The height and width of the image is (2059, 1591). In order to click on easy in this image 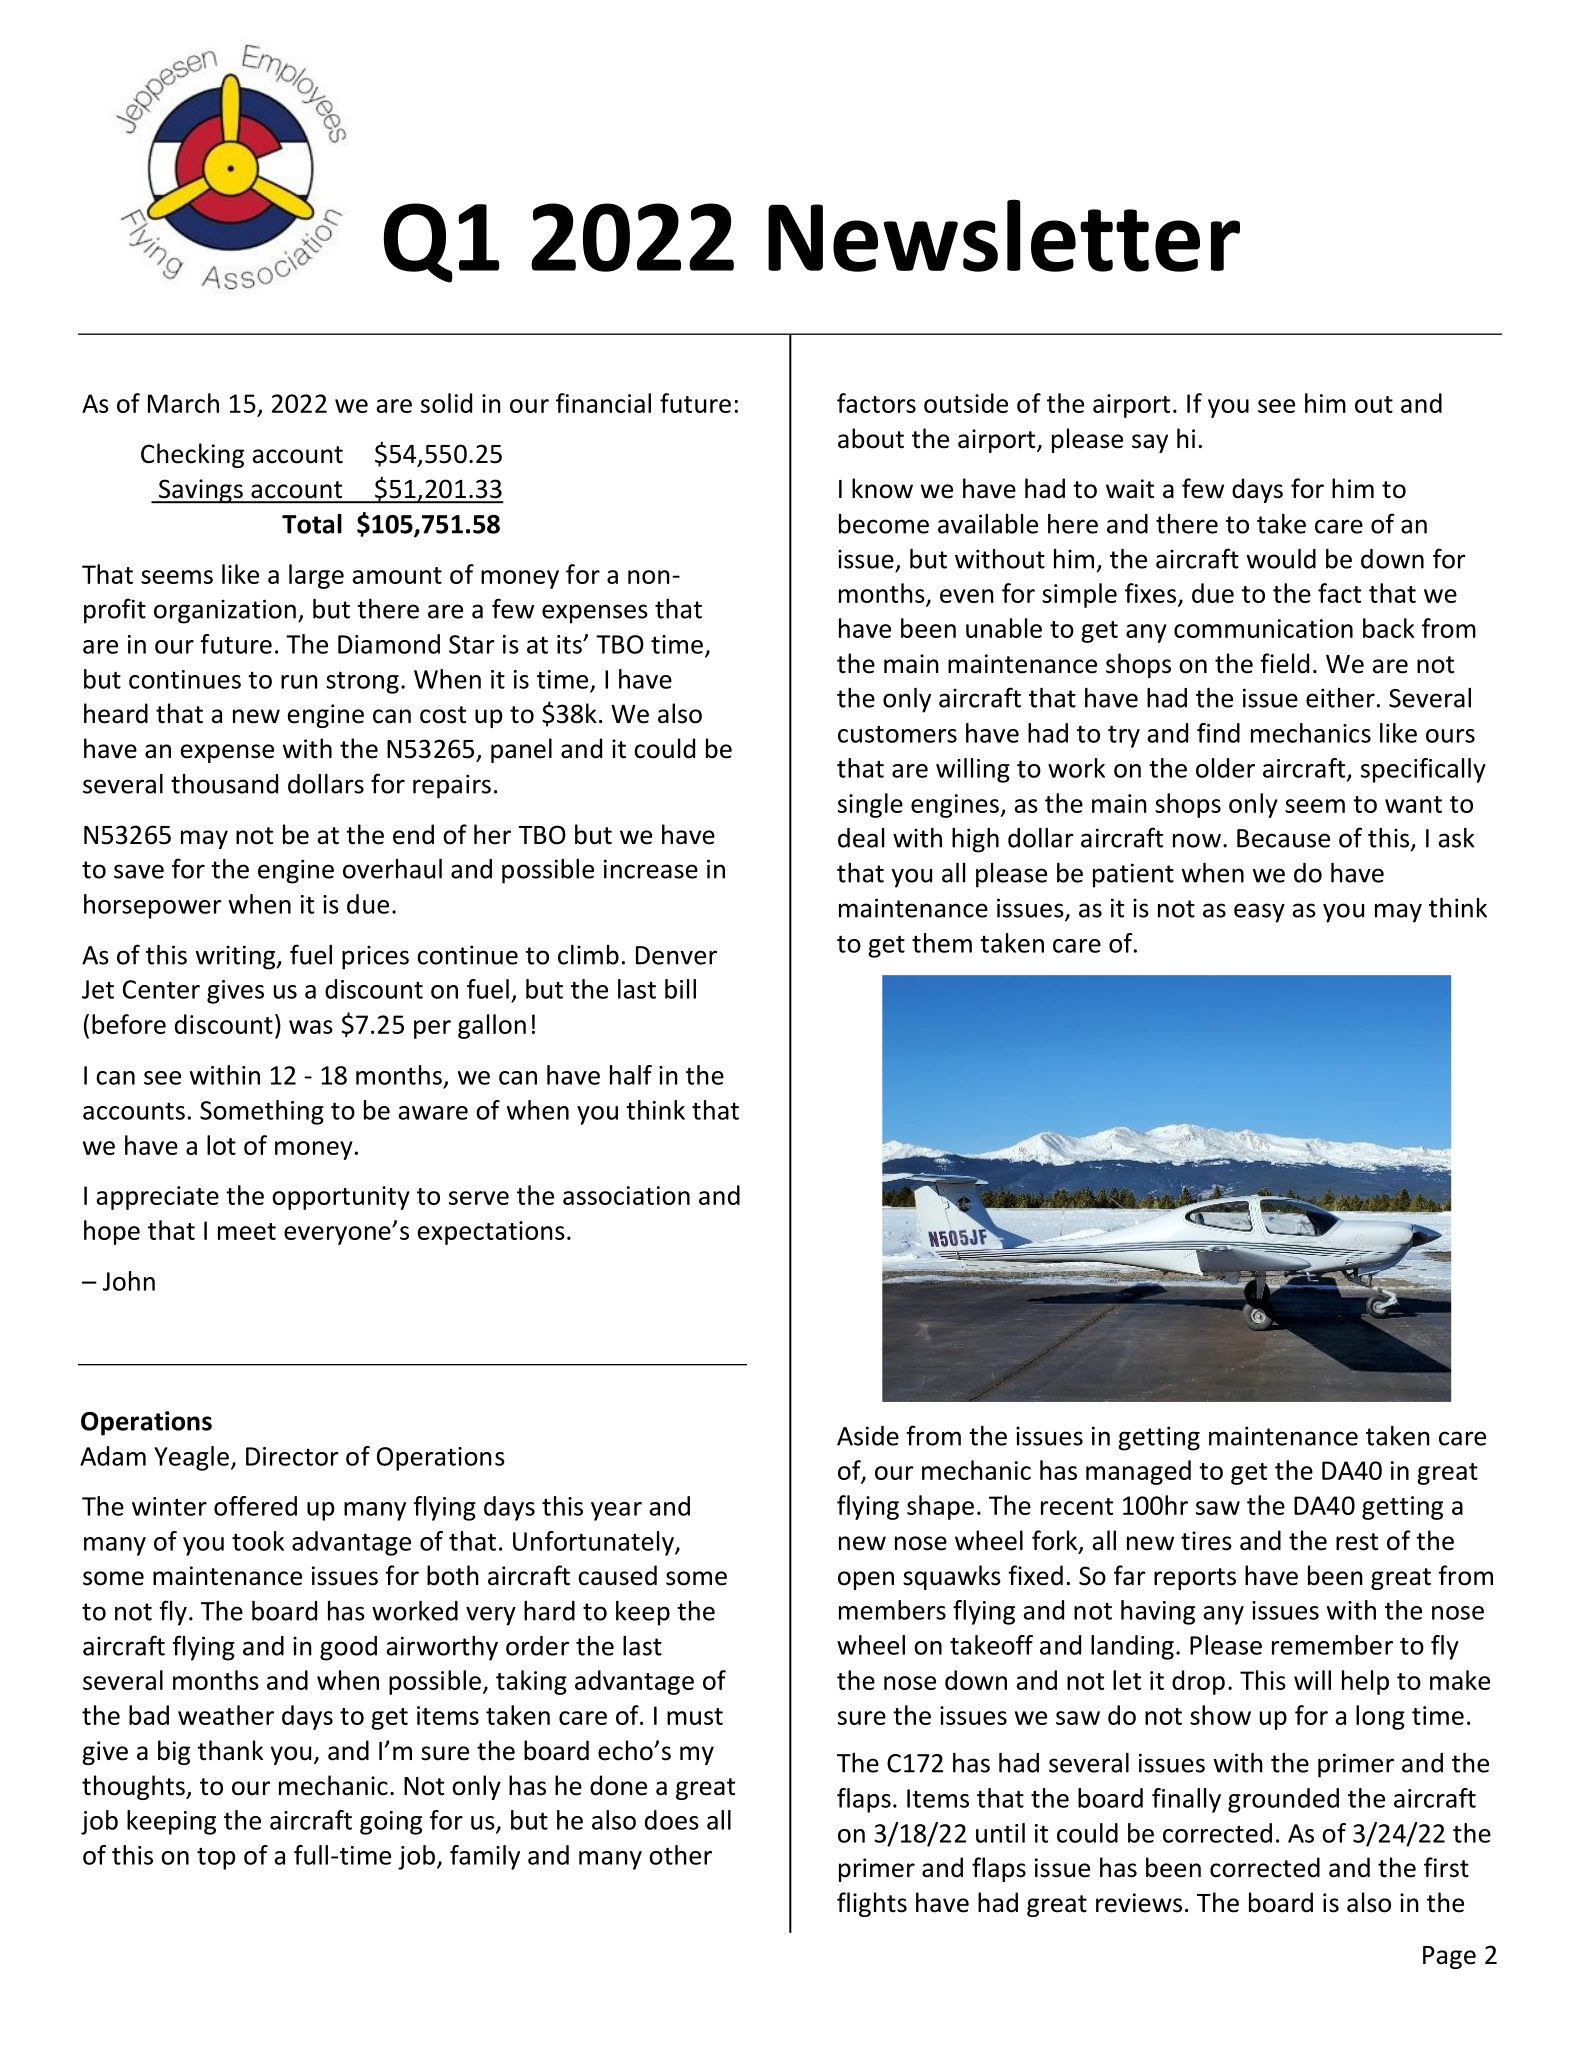, I will do `click(1259, 913)`.
